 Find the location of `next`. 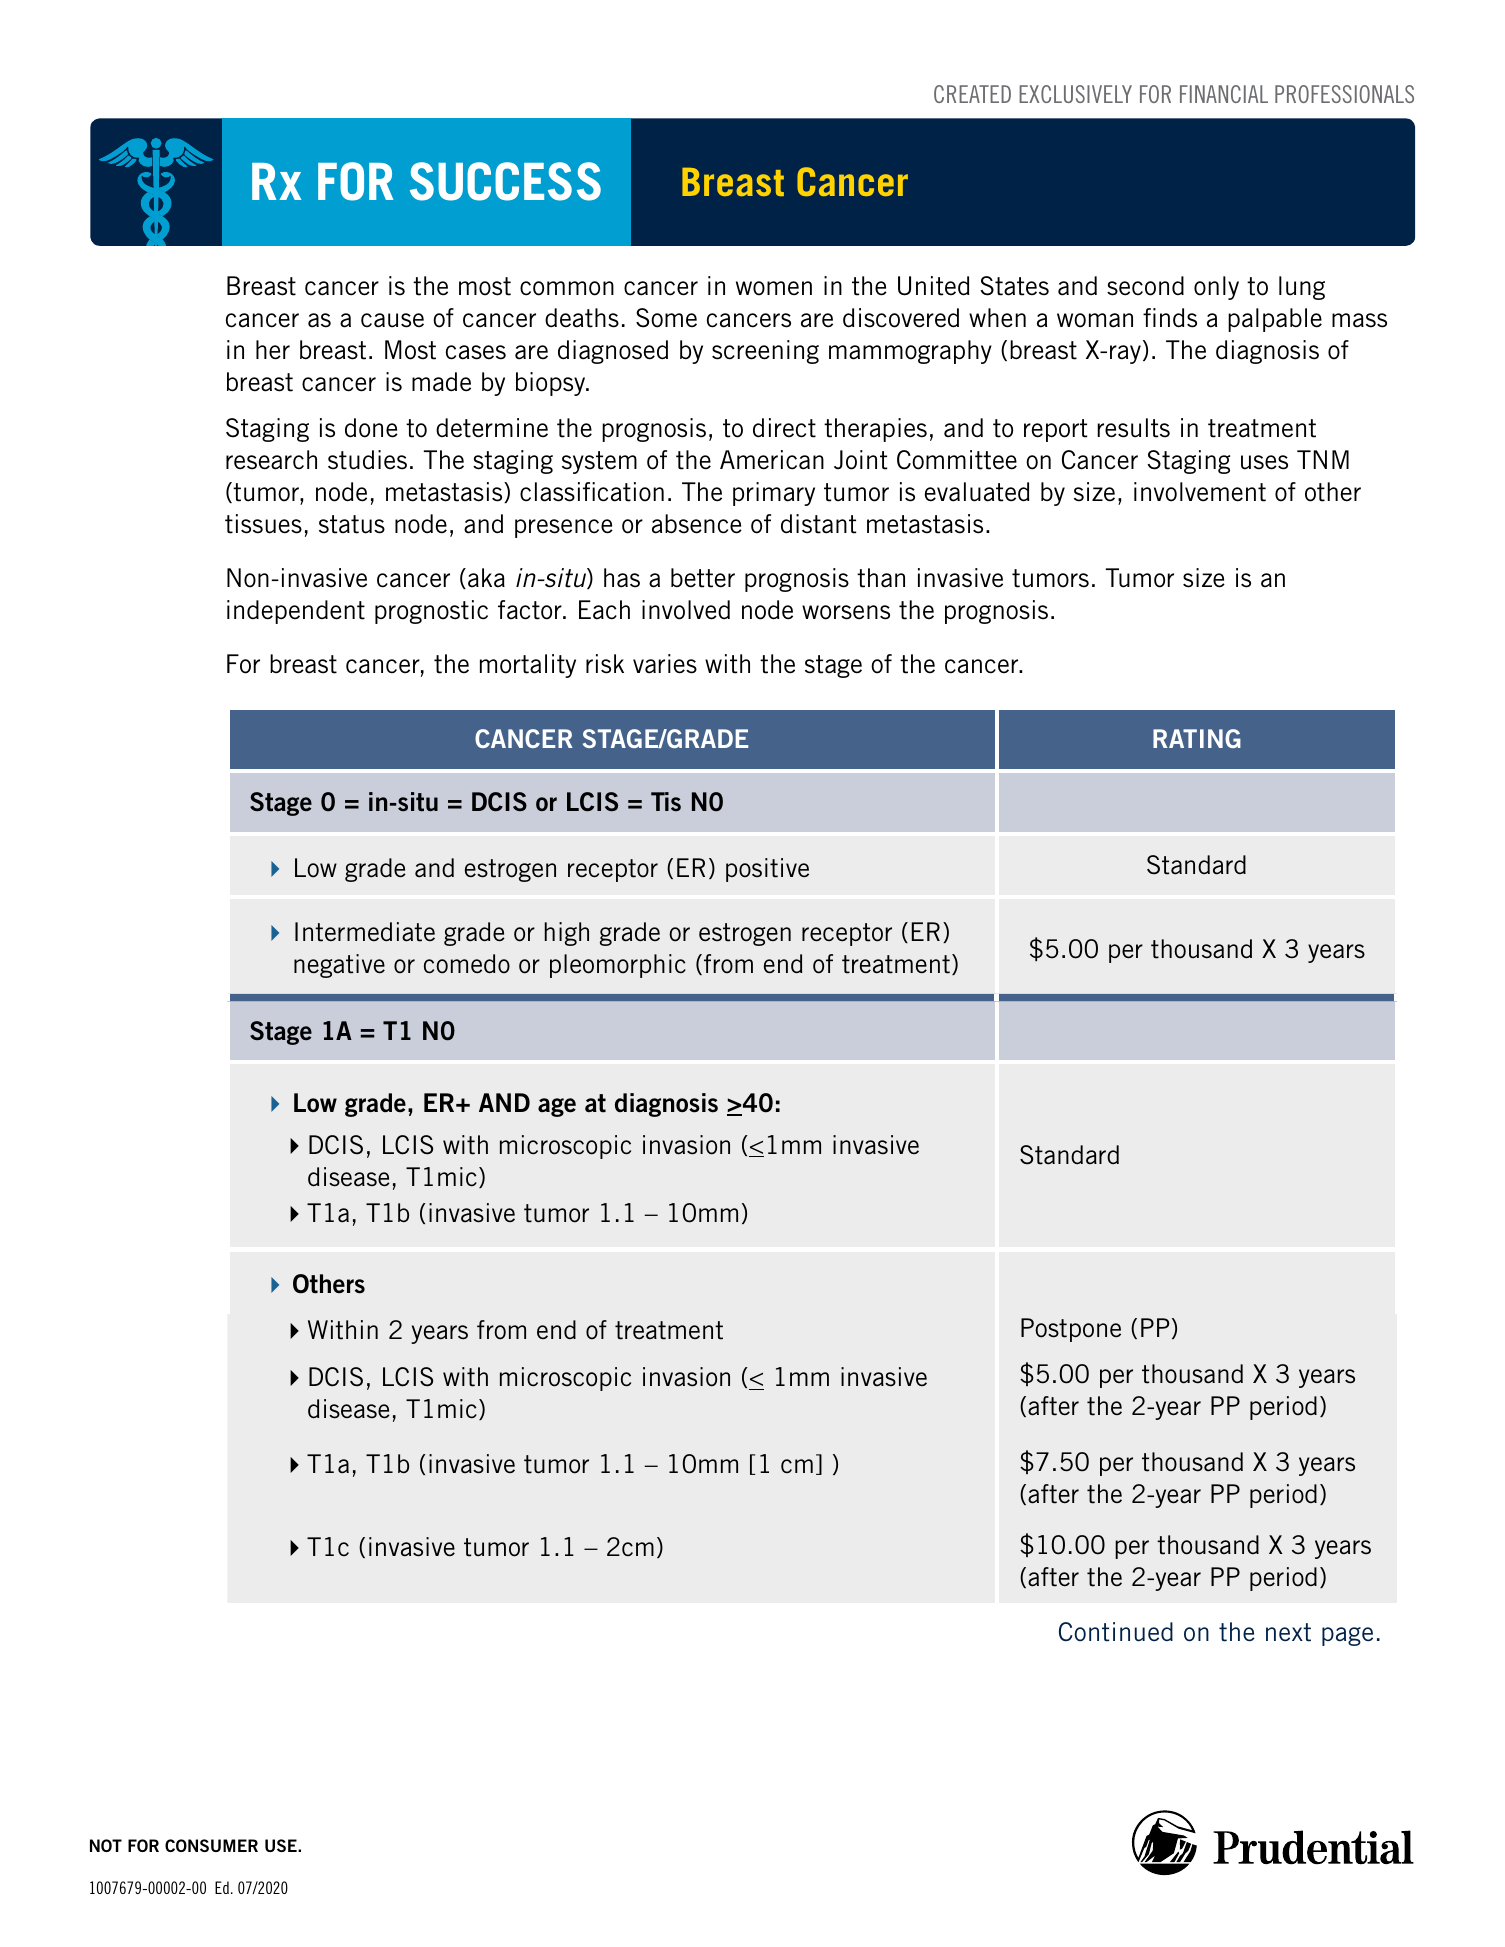

next is located at coordinates (1288, 1632).
